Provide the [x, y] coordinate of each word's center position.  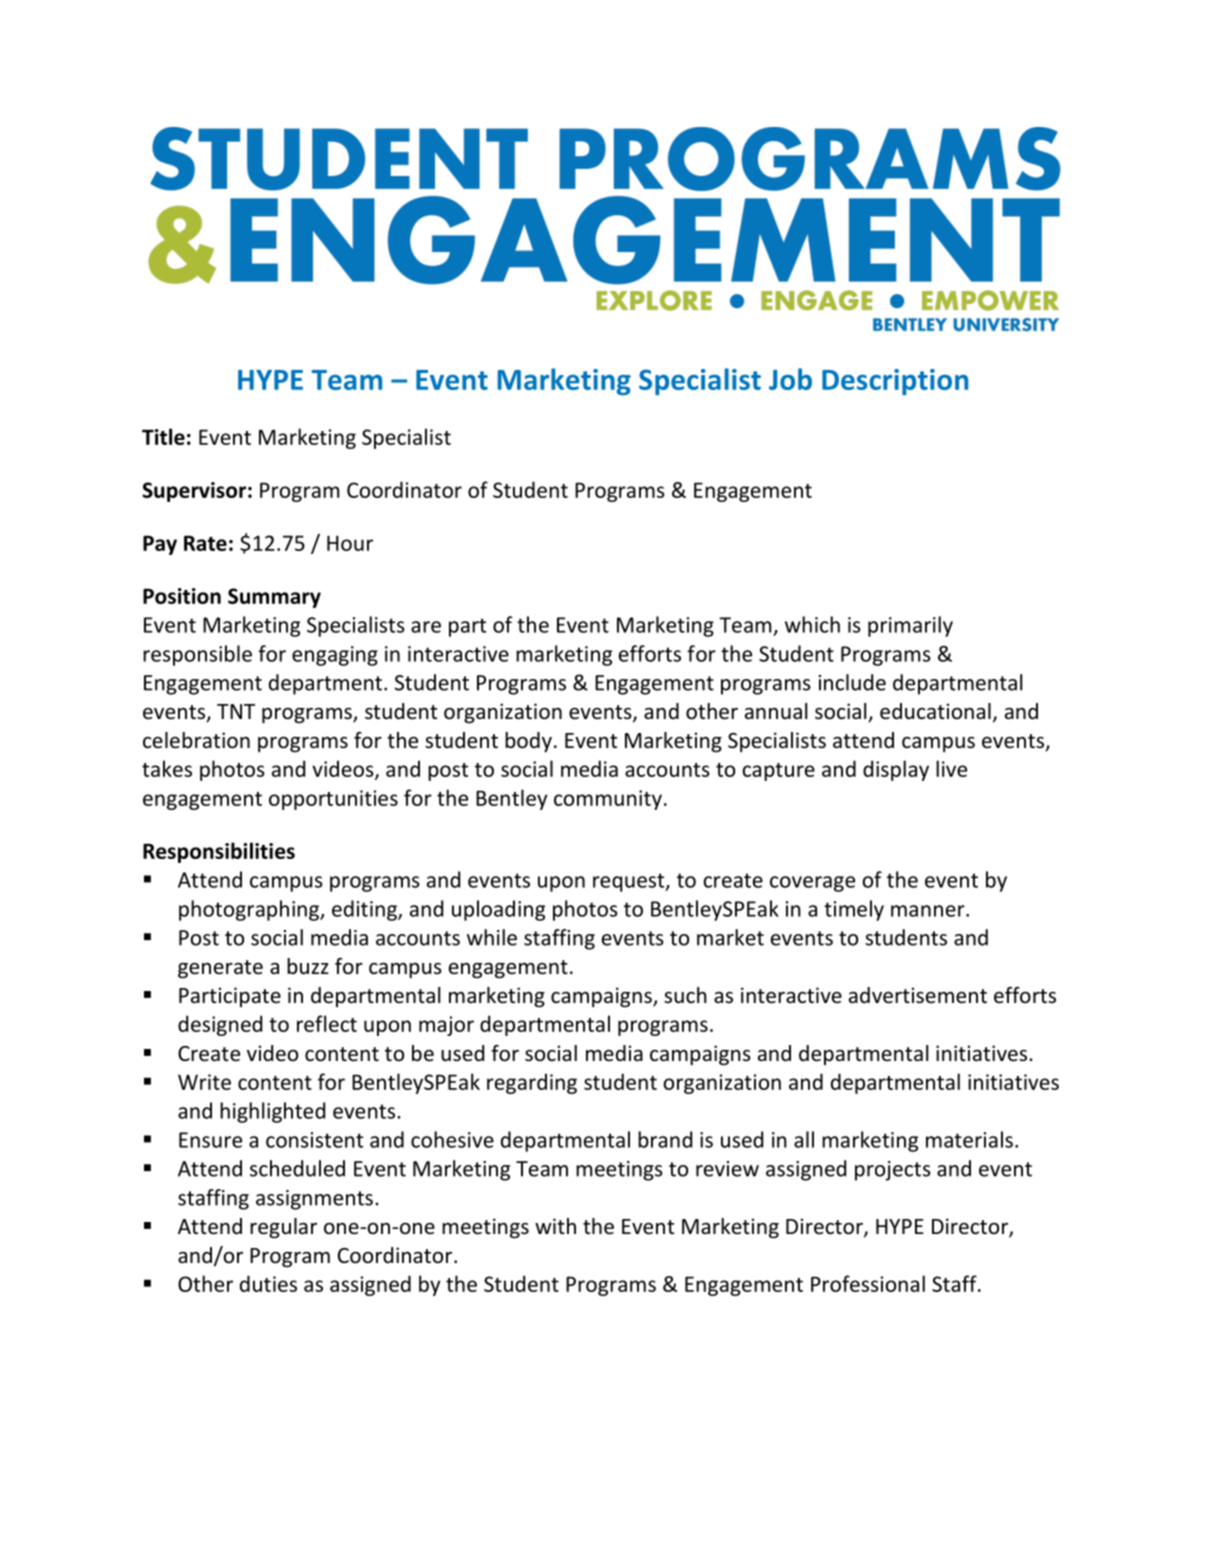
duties [268, 1283]
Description [895, 382]
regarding [532, 1083]
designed [220, 1025]
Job [790, 379]
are [426, 627]
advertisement [918, 995]
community [608, 800]
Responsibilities [219, 852]
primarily [910, 626]
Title [163, 436]
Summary [274, 598]
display [896, 770]
